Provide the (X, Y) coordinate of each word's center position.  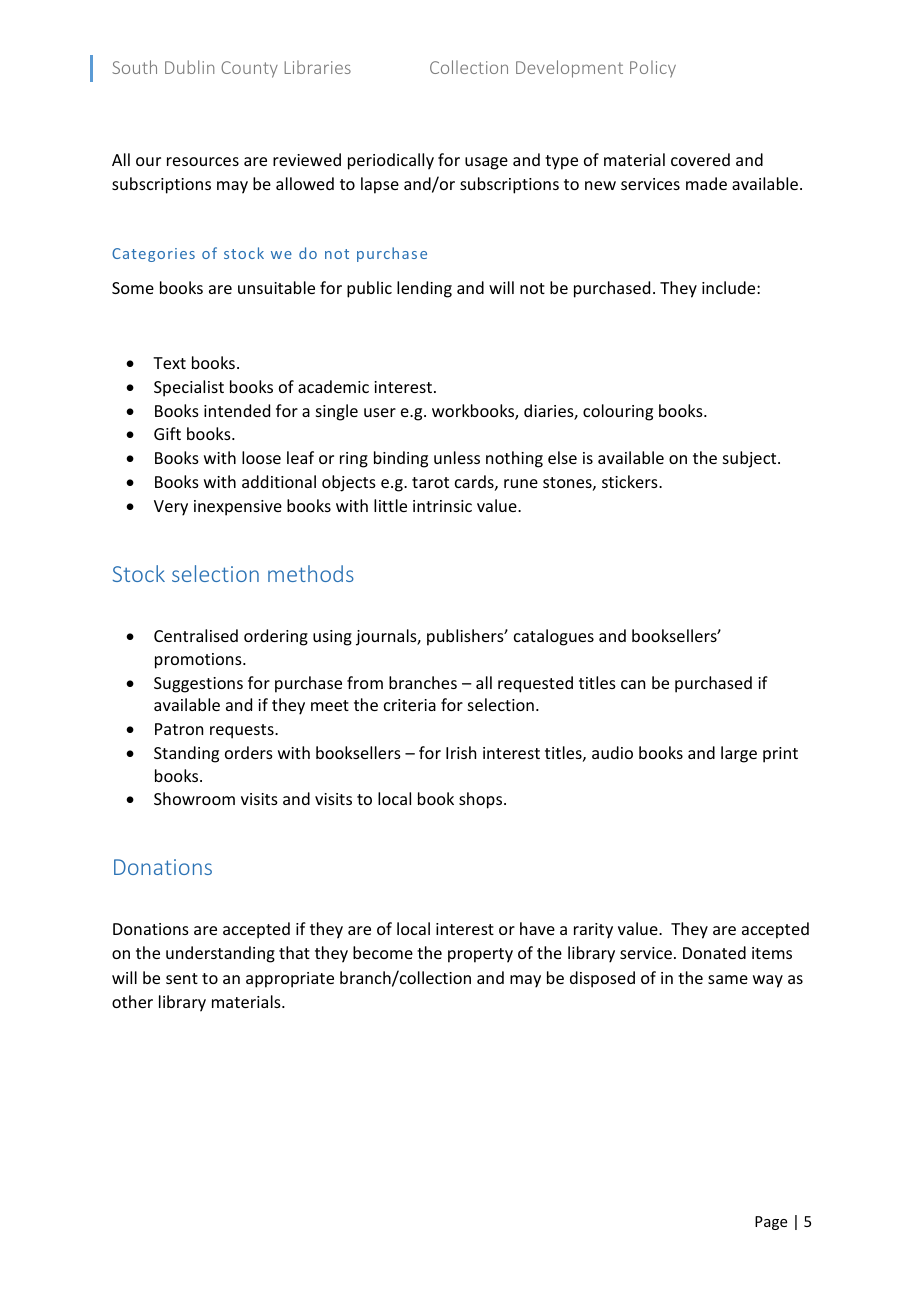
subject (751, 459)
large (739, 754)
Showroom (194, 798)
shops (482, 800)
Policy (653, 69)
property (480, 955)
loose (261, 457)
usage (486, 163)
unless (457, 457)
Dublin (189, 67)
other (132, 1001)
